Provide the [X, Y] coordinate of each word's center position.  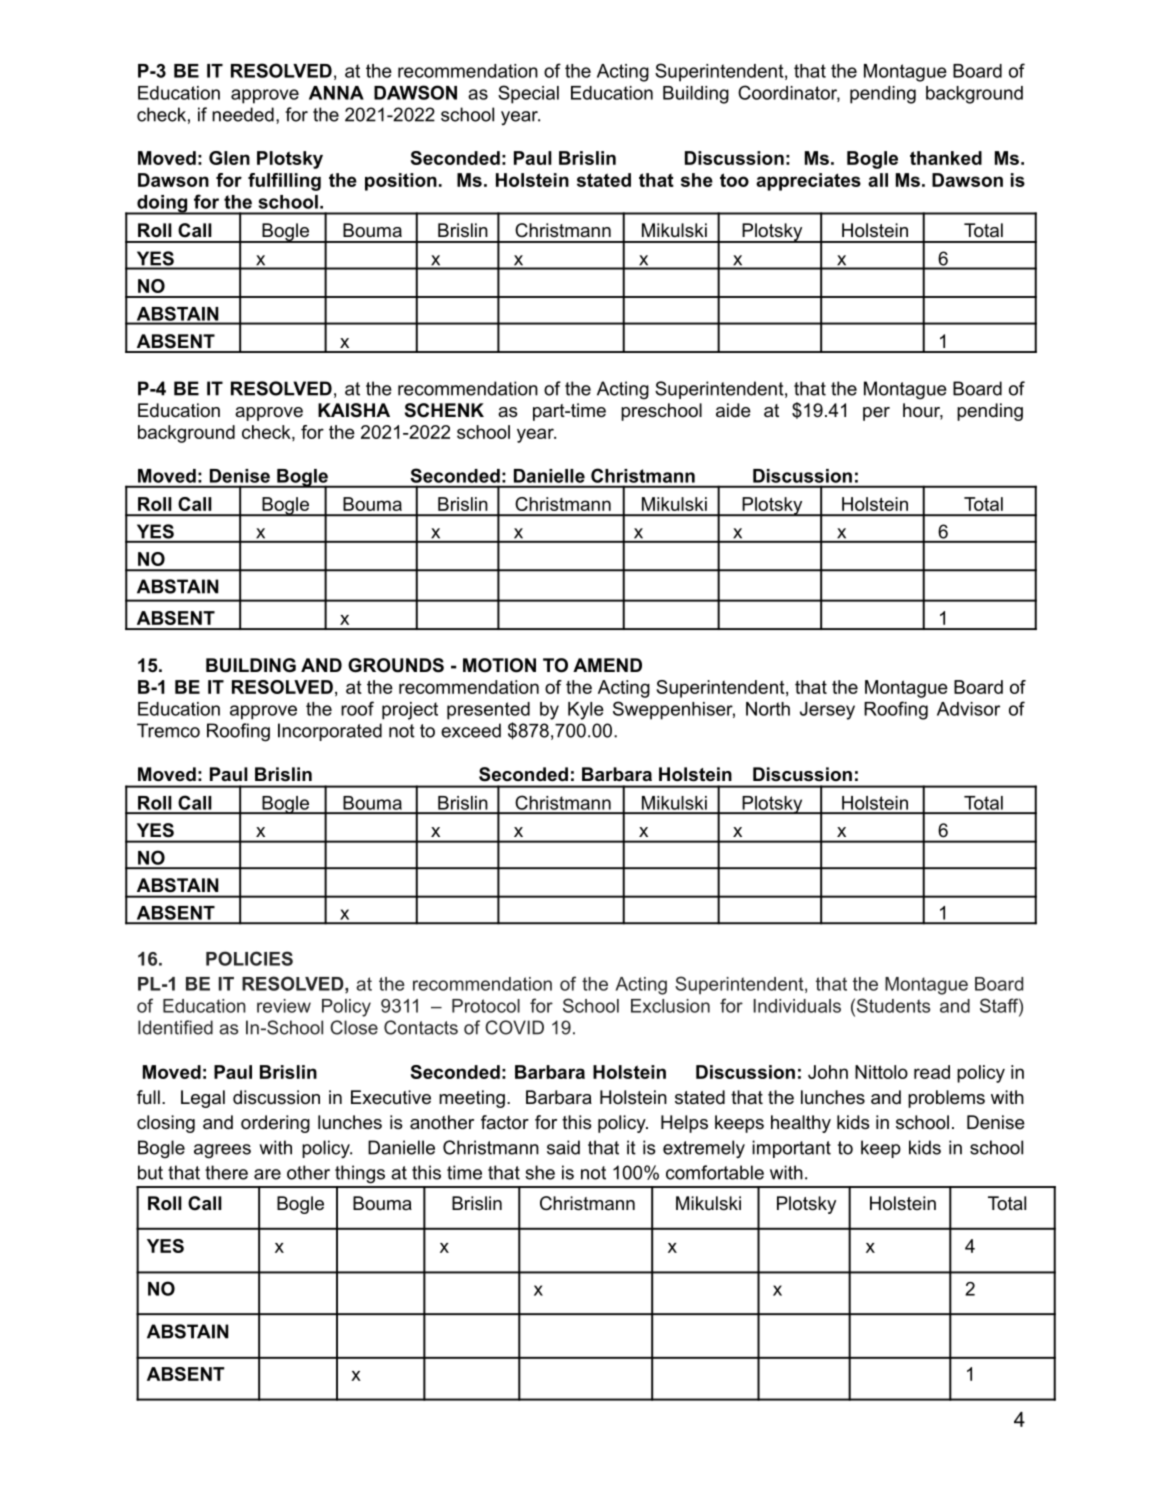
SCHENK [444, 410]
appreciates [808, 182]
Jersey [827, 711]
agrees [222, 1151]
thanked [946, 158]
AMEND [607, 665]
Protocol [486, 1006]
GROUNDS [396, 665]
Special [528, 94]
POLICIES [249, 958]
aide [733, 410]
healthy [801, 1124]
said [563, 1147]
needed [243, 114]
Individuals [797, 1006]
